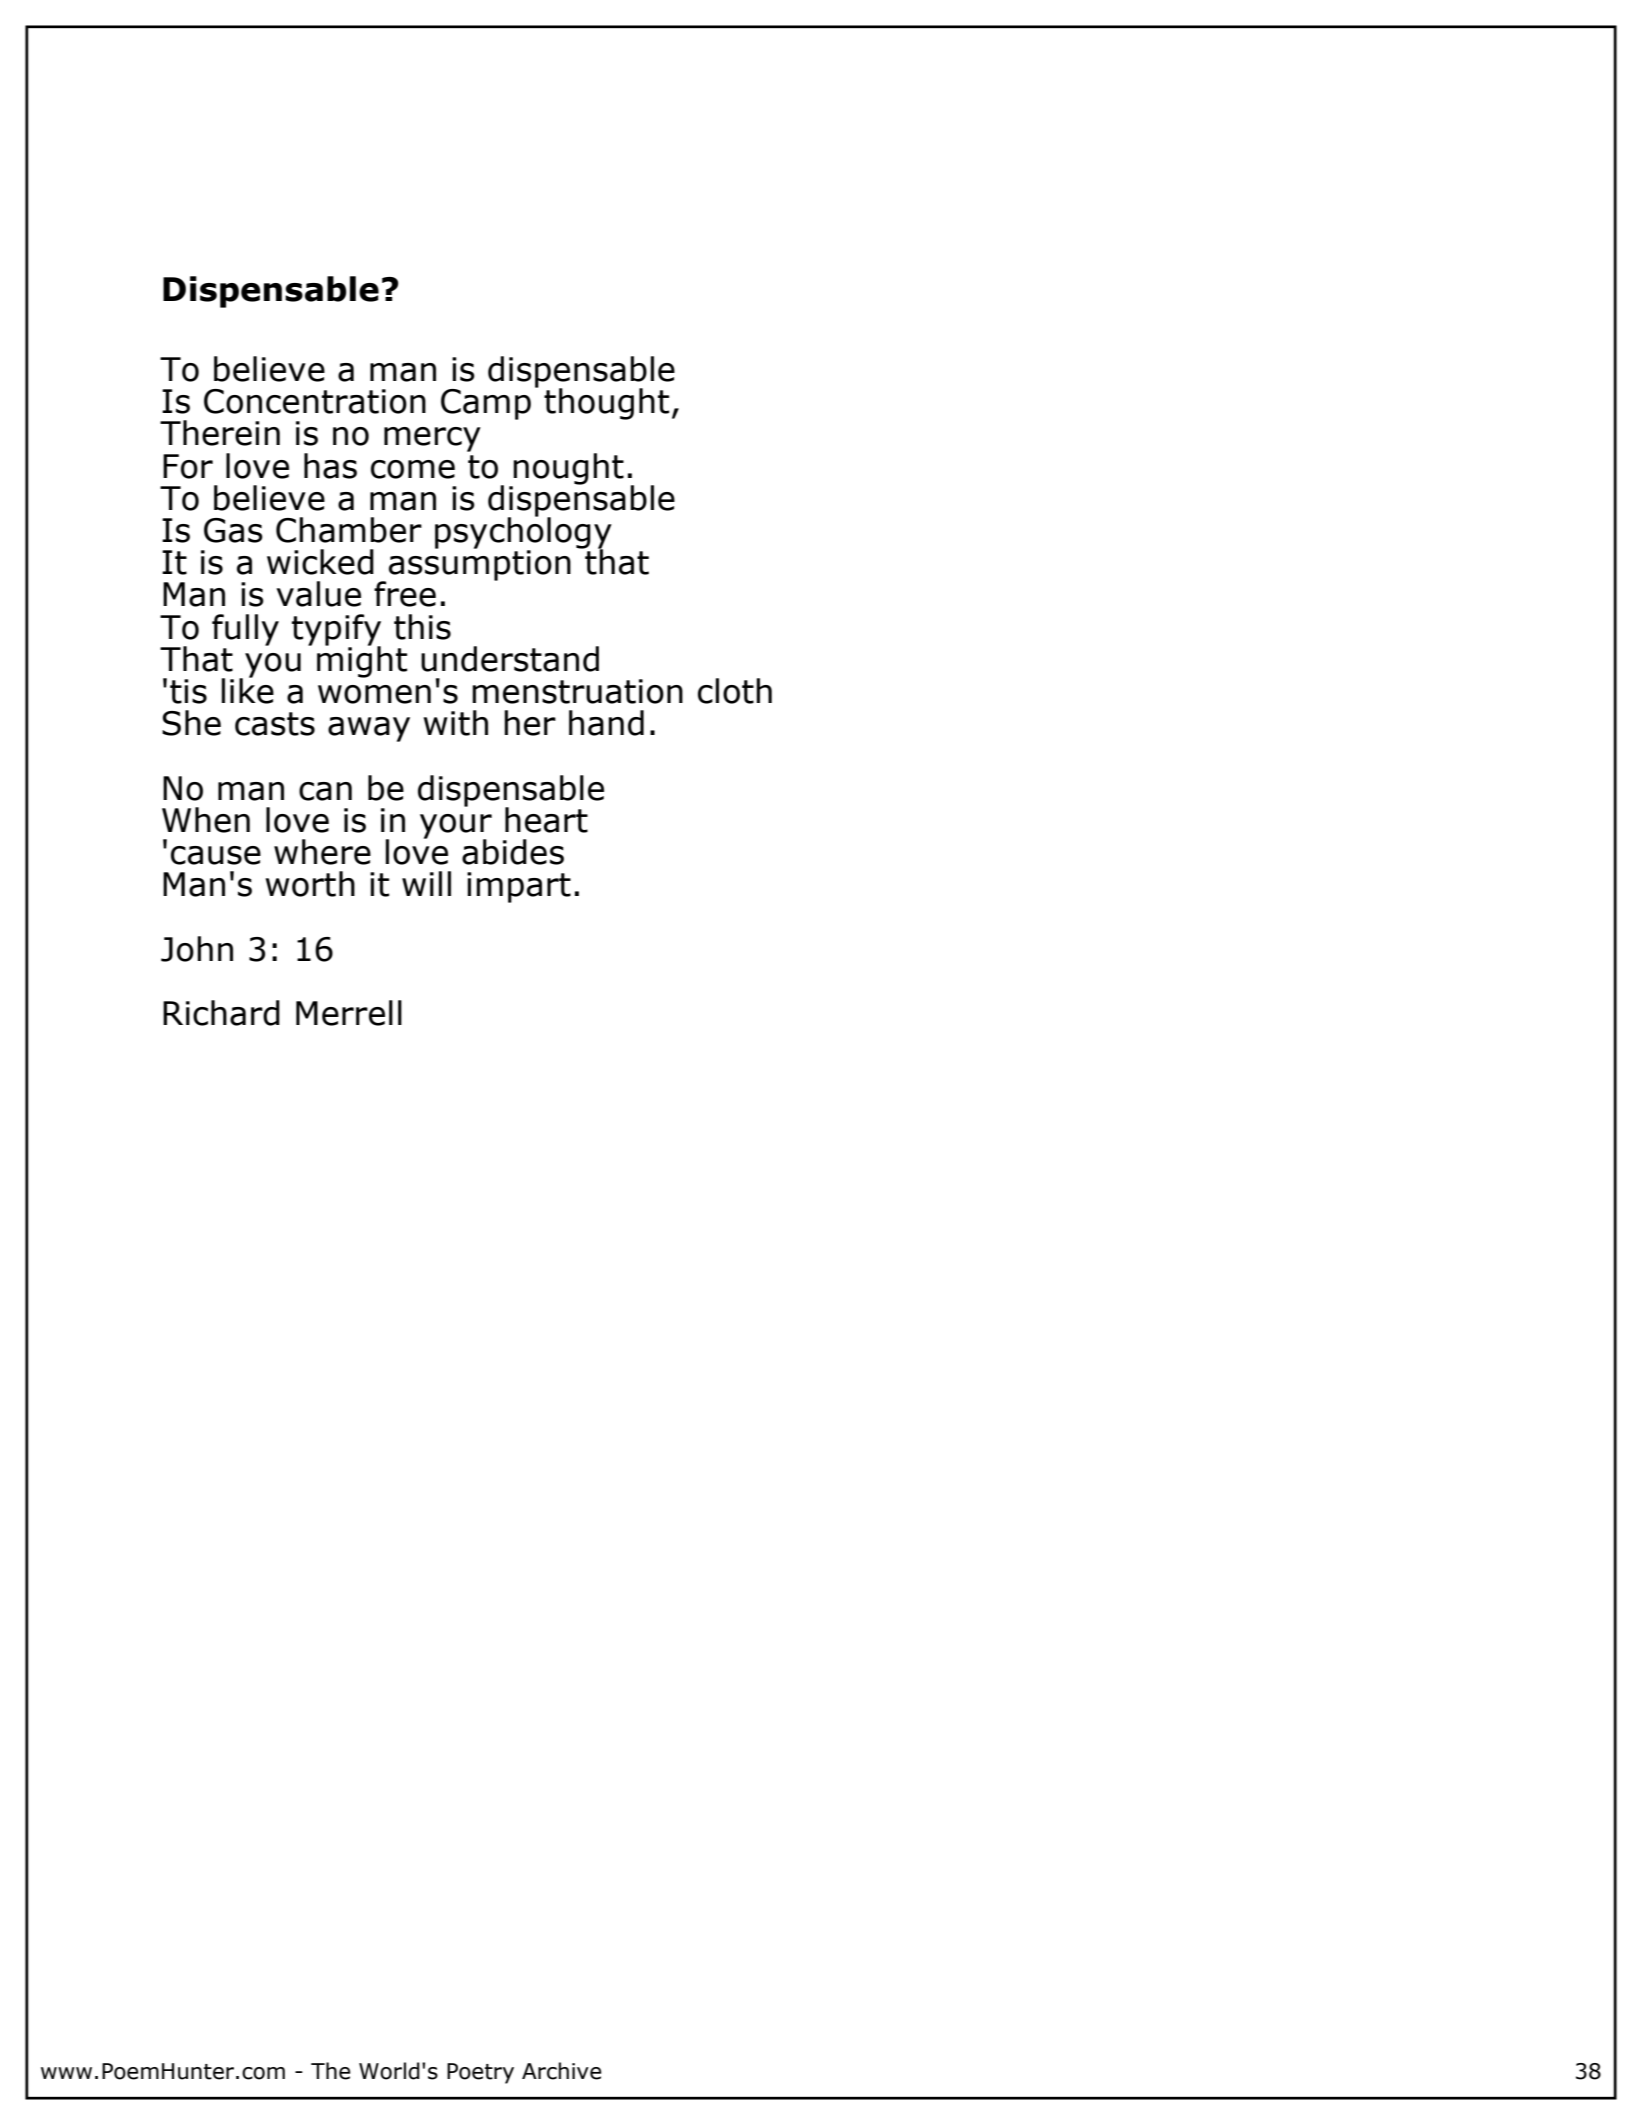 The height and width of the screenshot is (2125, 1642). Describe the element at coordinates (432, 439) in the screenshot. I see `mercy` at that location.
